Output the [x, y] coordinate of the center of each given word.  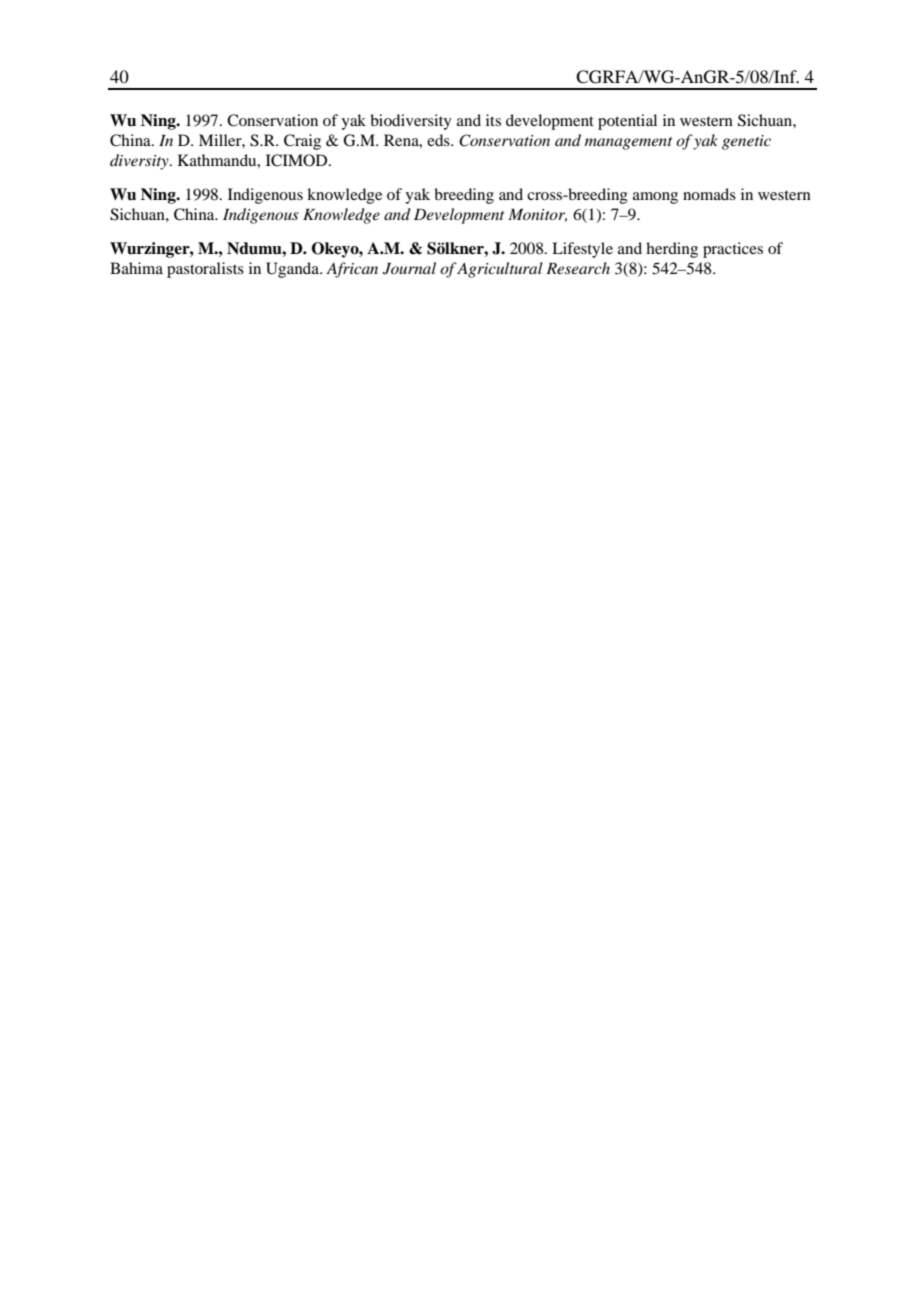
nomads [709, 194]
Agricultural [499, 270]
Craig [302, 142]
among [655, 198]
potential [627, 122]
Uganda [293, 270]
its [493, 120]
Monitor [537, 215]
